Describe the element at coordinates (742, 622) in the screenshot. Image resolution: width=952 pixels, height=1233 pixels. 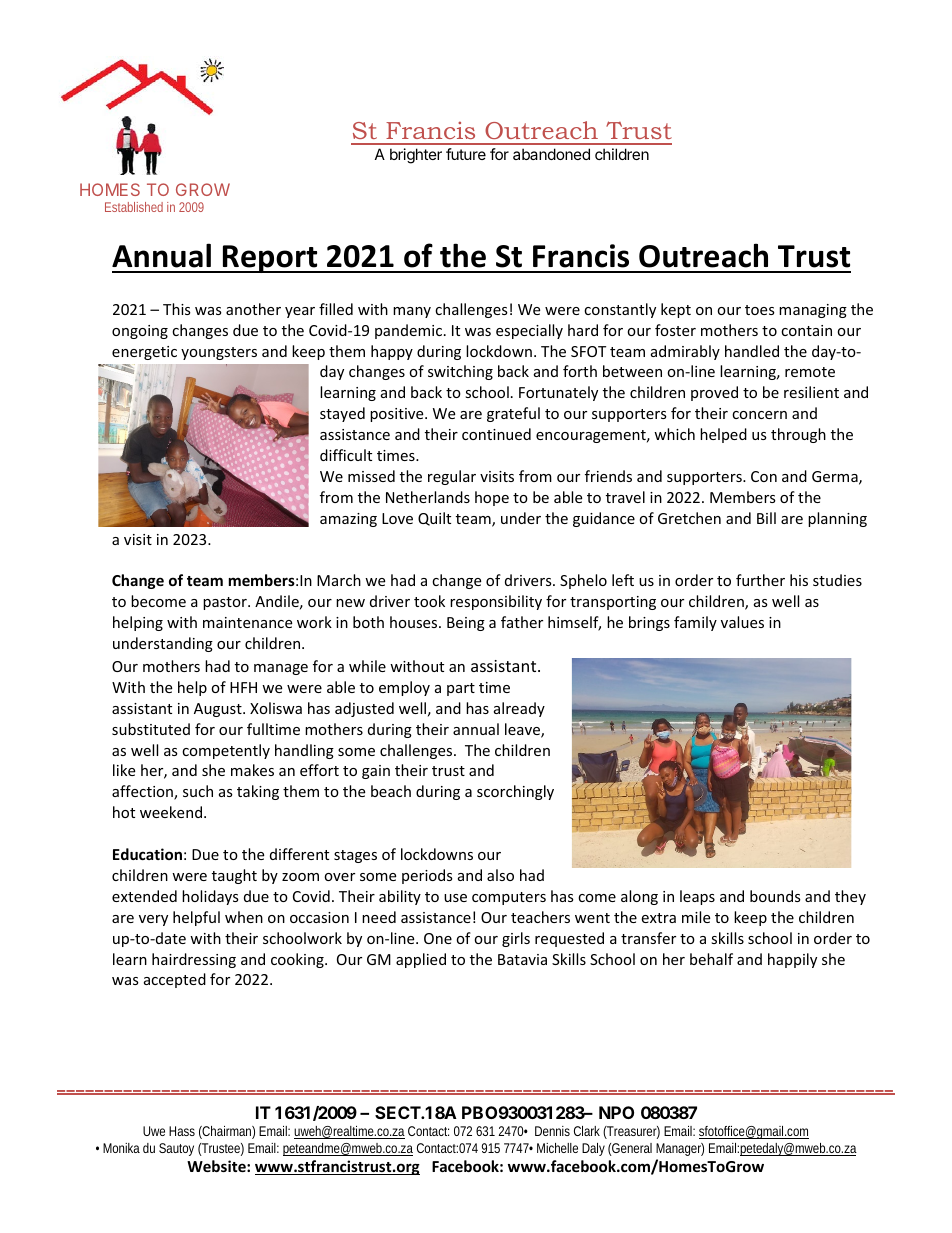
I see `values` at that location.
